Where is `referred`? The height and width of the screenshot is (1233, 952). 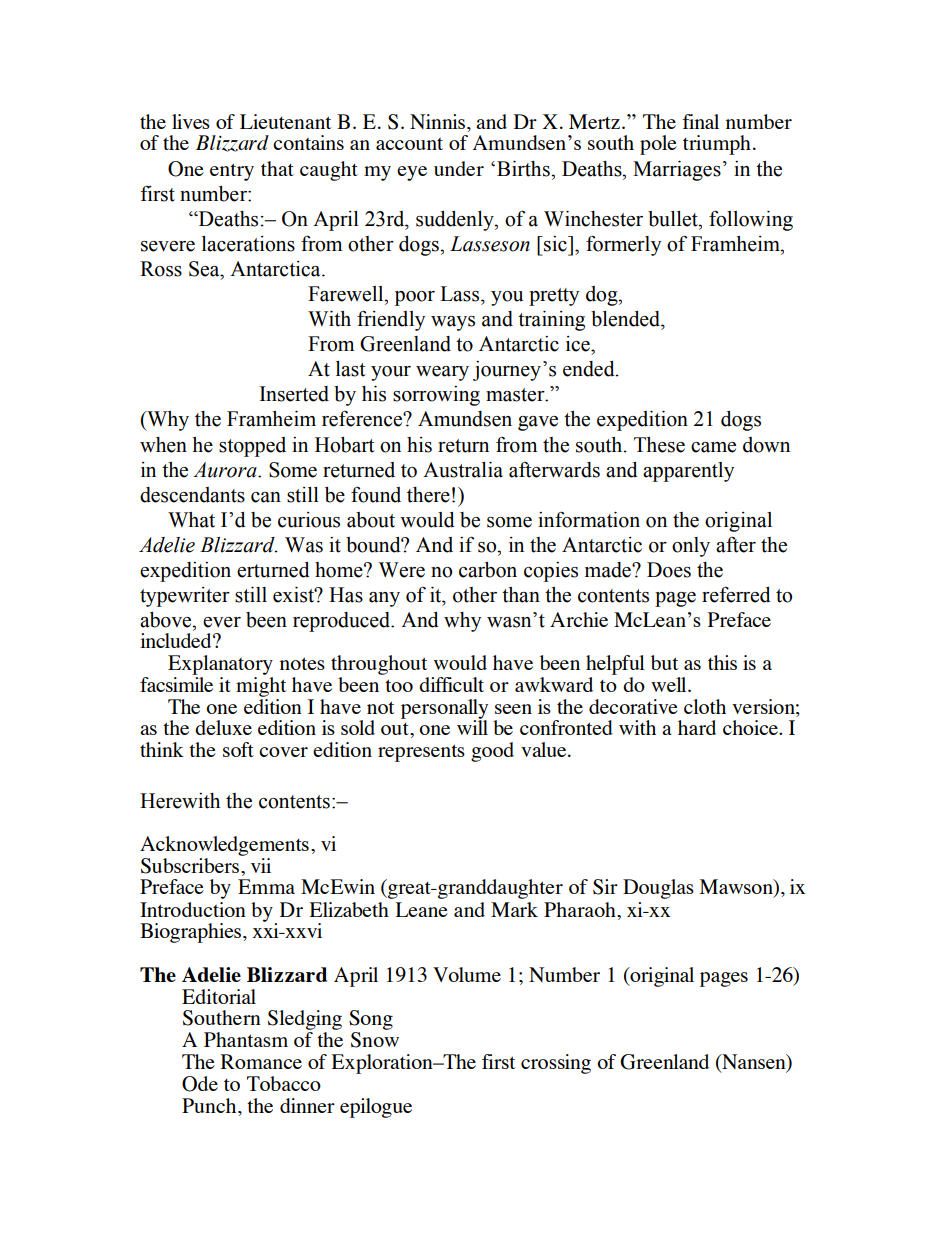
referred is located at coordinates (736, 594).
